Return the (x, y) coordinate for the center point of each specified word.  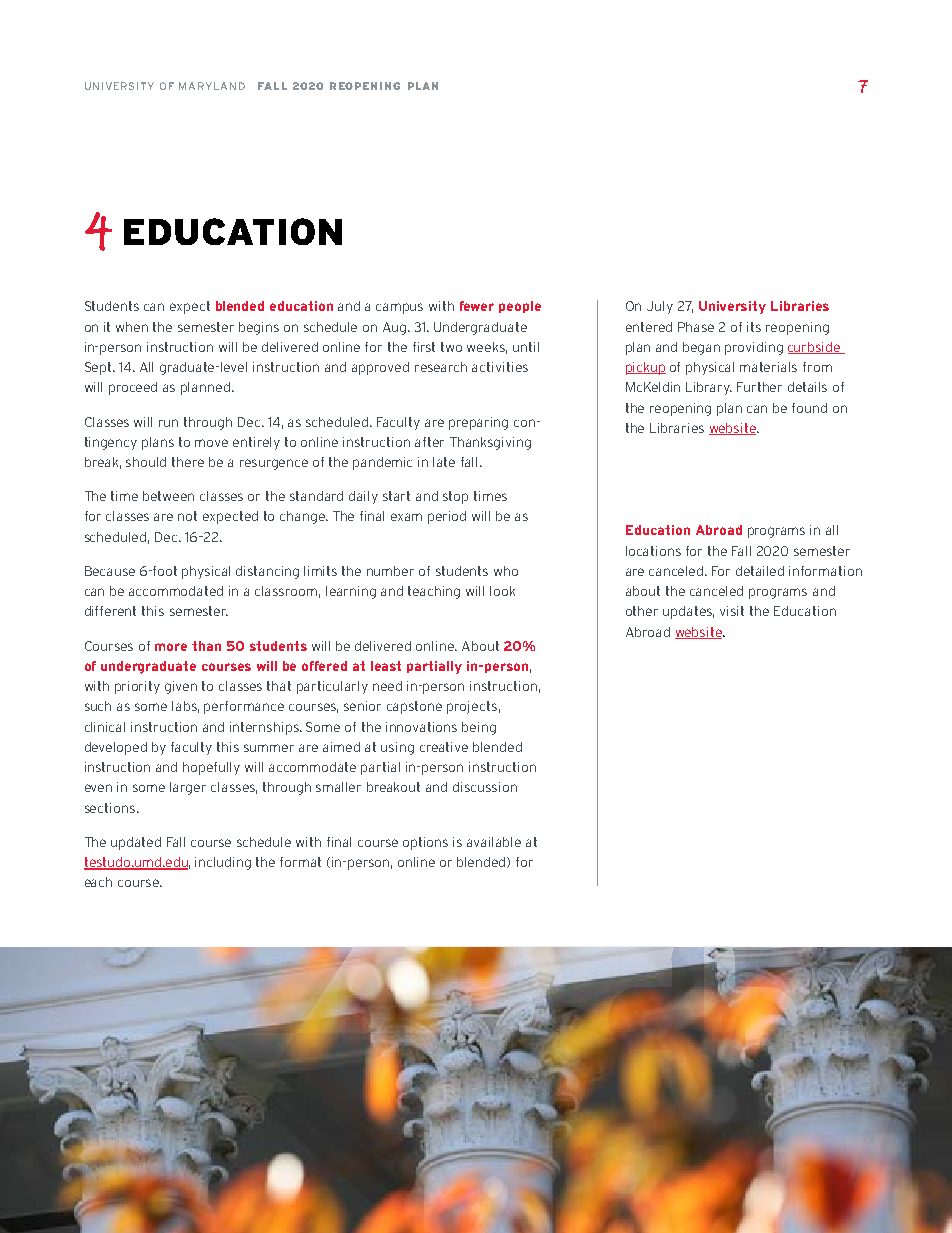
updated (136, 843)
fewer (477, 306)
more (171, 647)
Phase (696, 327)
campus (399, 308)
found (809, 408)
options (425, 843)
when (132, 327)
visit (732, 611)
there (188, 462)
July (660, 307)
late (444, 462)
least (386, 666)
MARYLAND (212, 86)
